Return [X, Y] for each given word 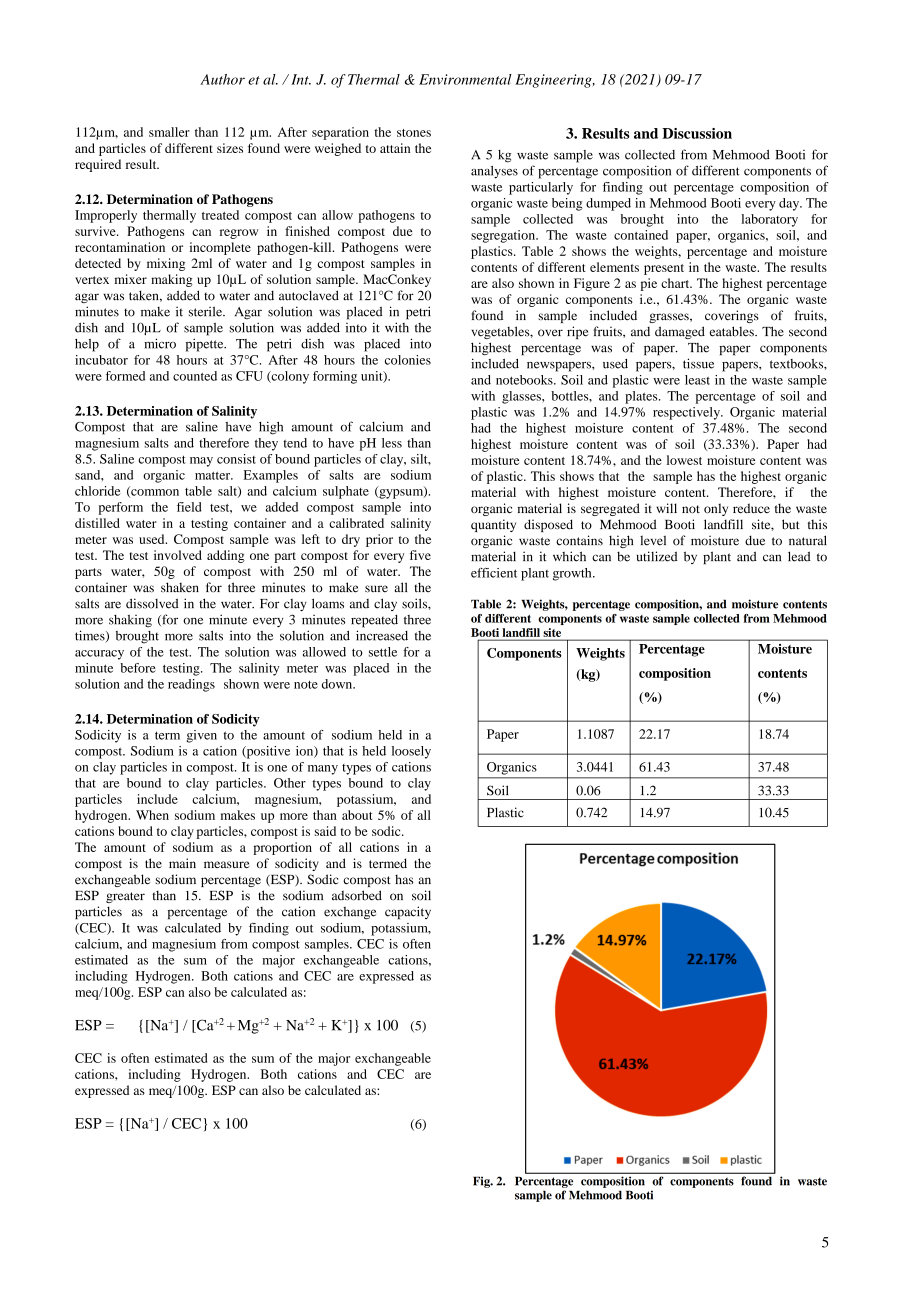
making [171, 280]
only [716, 509]
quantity [493, 525]
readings [191, 685]
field [189, 507]
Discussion [697, 133]
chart [676, 283]
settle [383, 652]
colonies [408, 360]
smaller [169, 132]
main [182, 863]
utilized [657, 556]
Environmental [465, 79]
